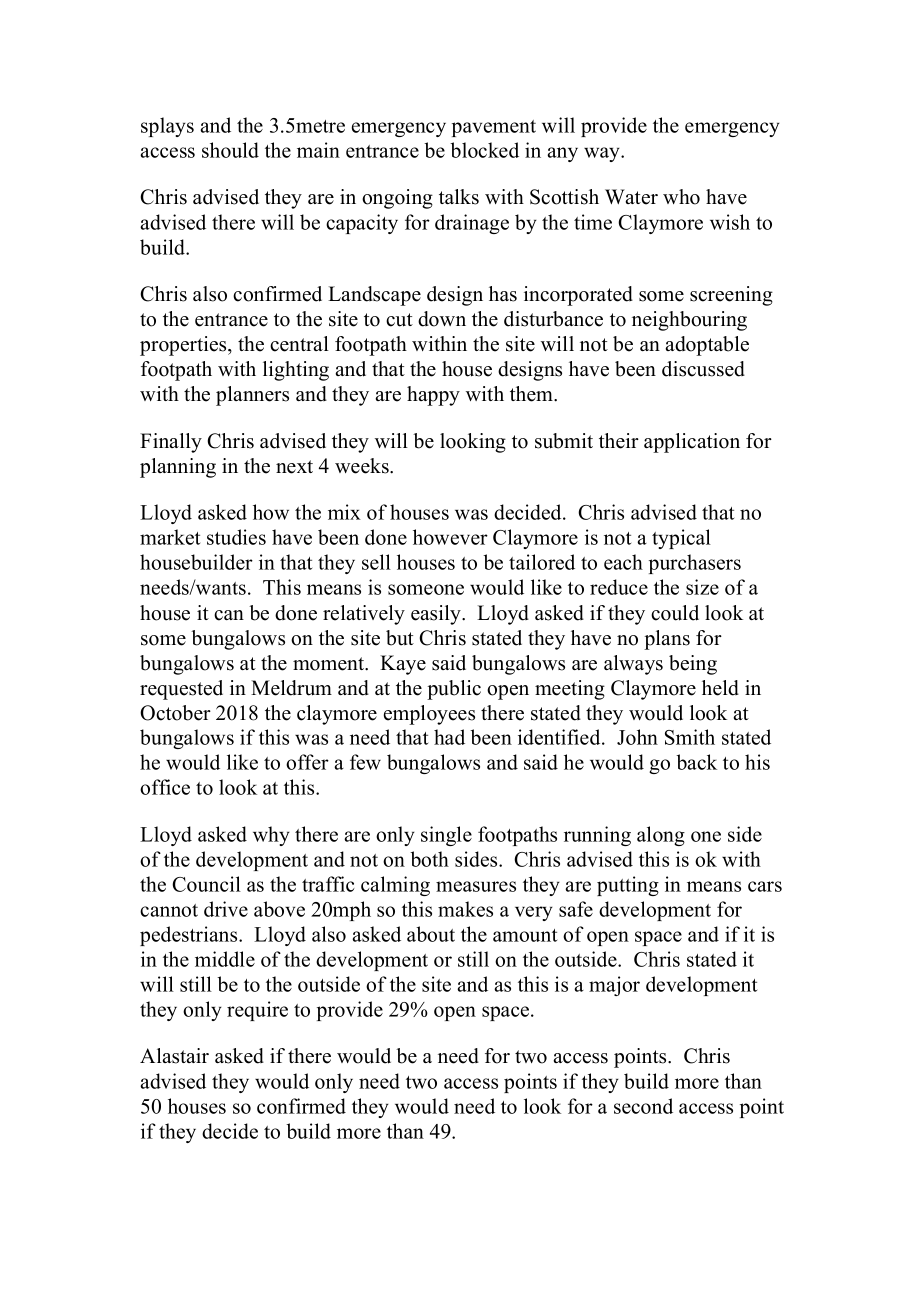 The height and width of the screenshot is (1308, 924). Describe the element at coordinates (431, 934) in the screenshot. I see `about` at that location.
